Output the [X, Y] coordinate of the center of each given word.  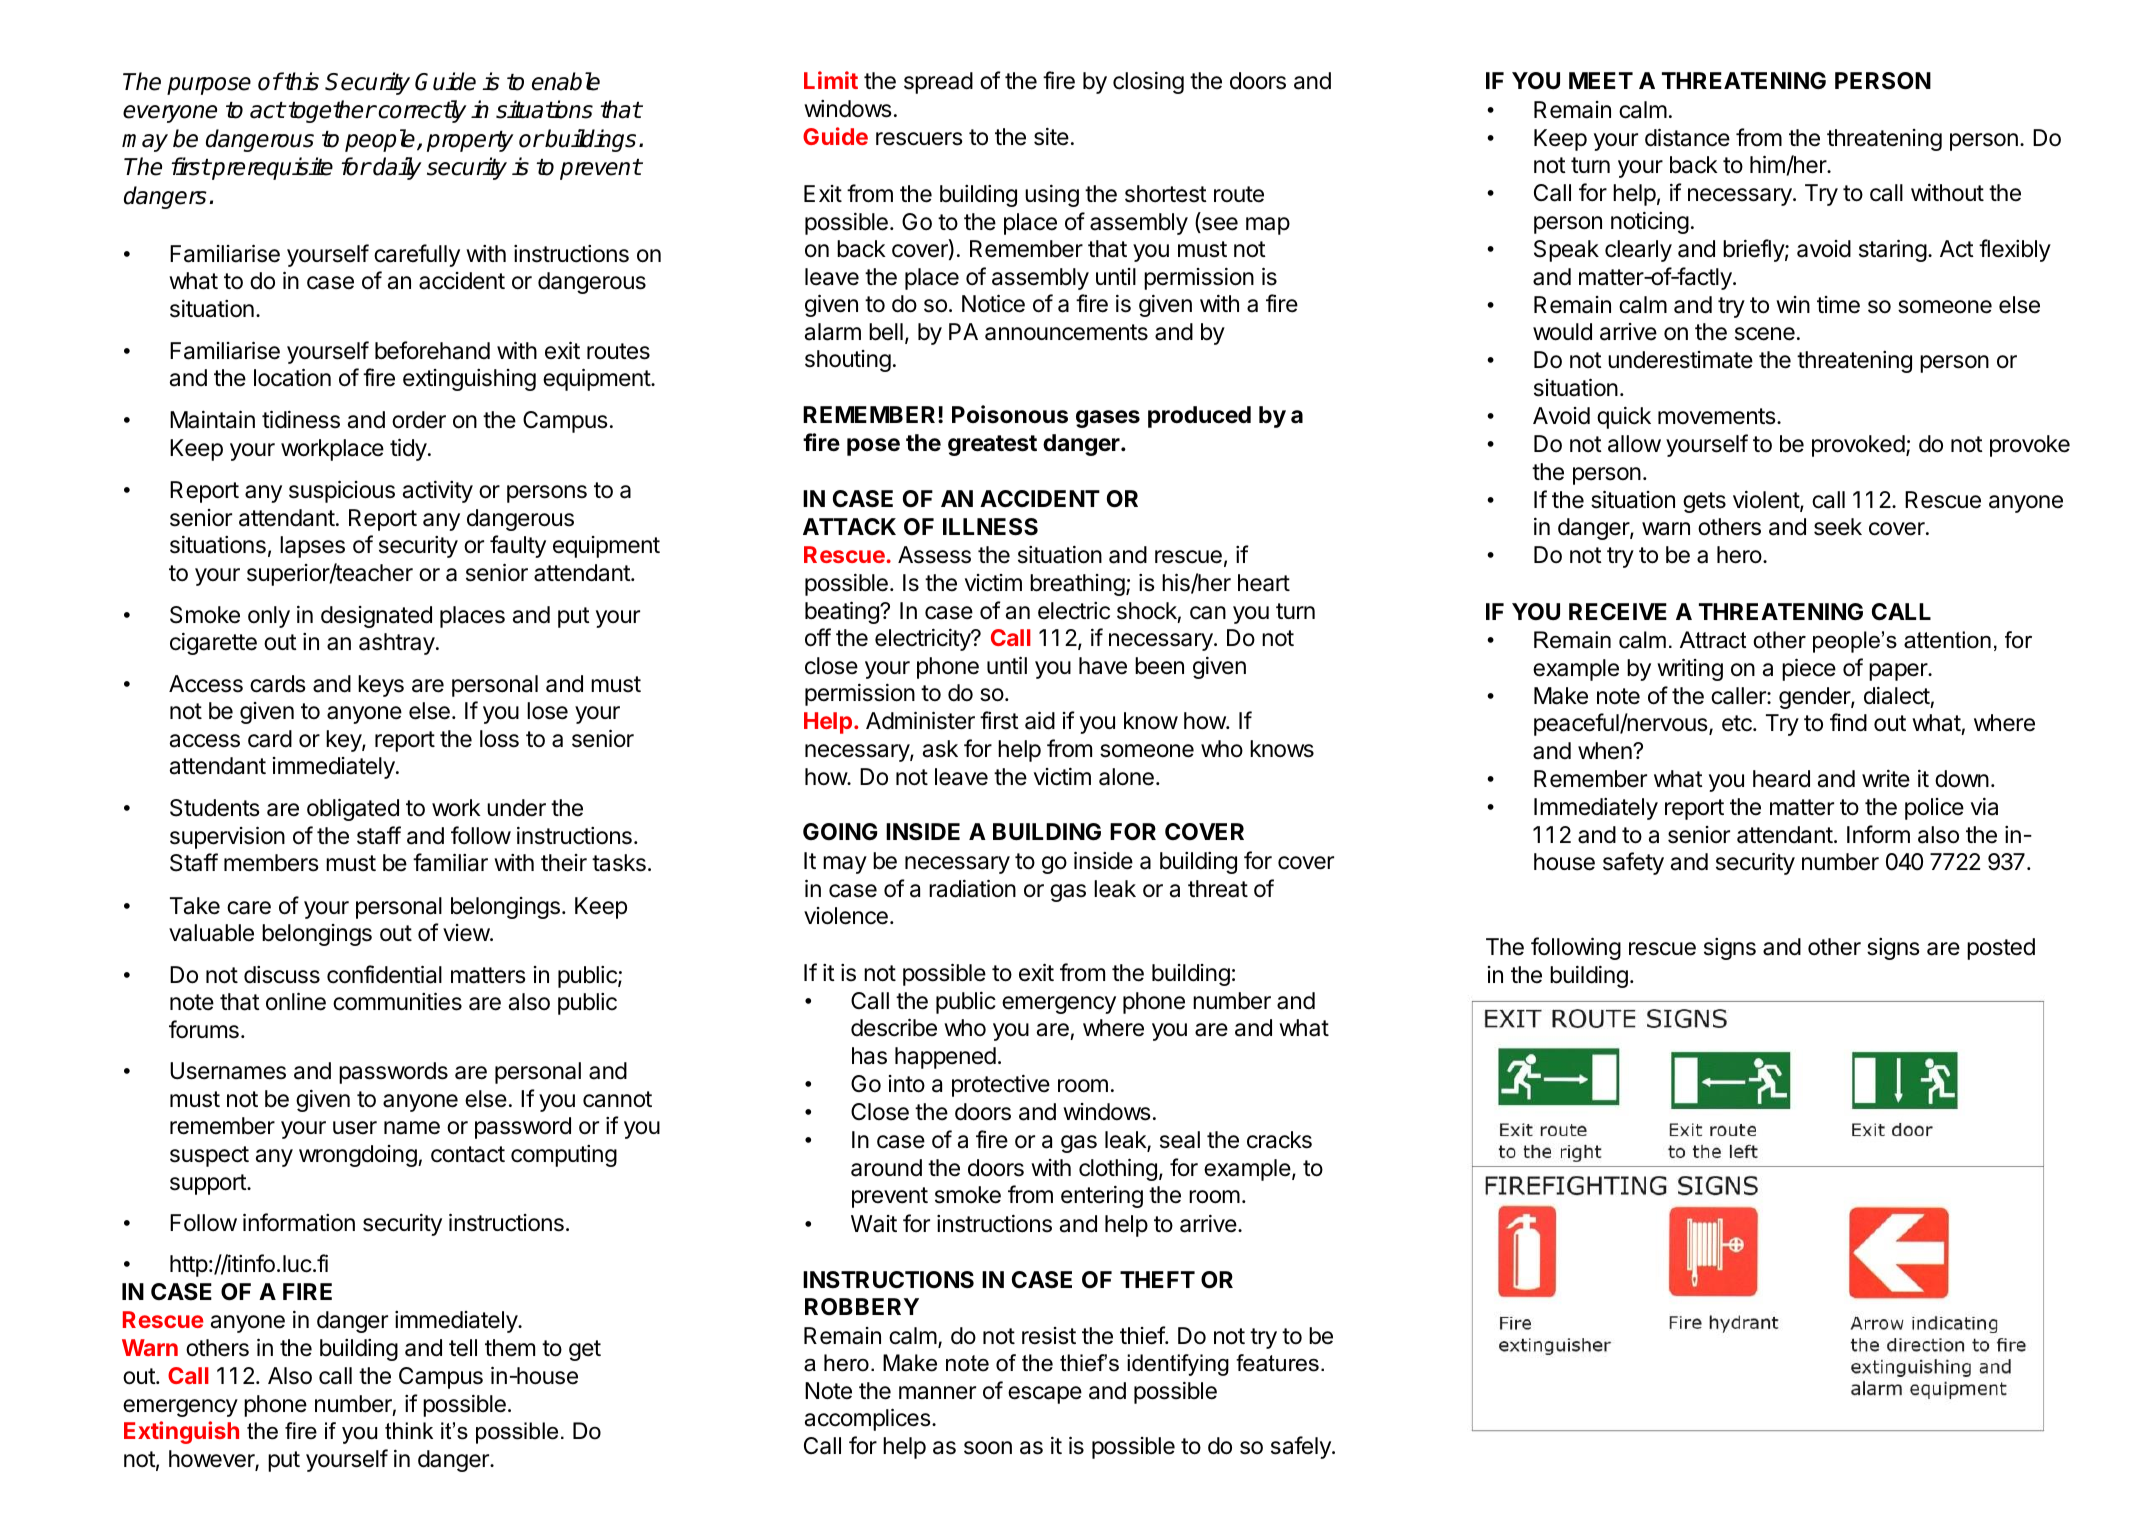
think [409, 1430]
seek [1838, 527]
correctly [421, 111]
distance [1687, 137]
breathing [1077, 585]
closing [1148, 82]
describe [894, 1027]
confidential [384, 974]
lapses [312, 547]
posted [2001, 949]
